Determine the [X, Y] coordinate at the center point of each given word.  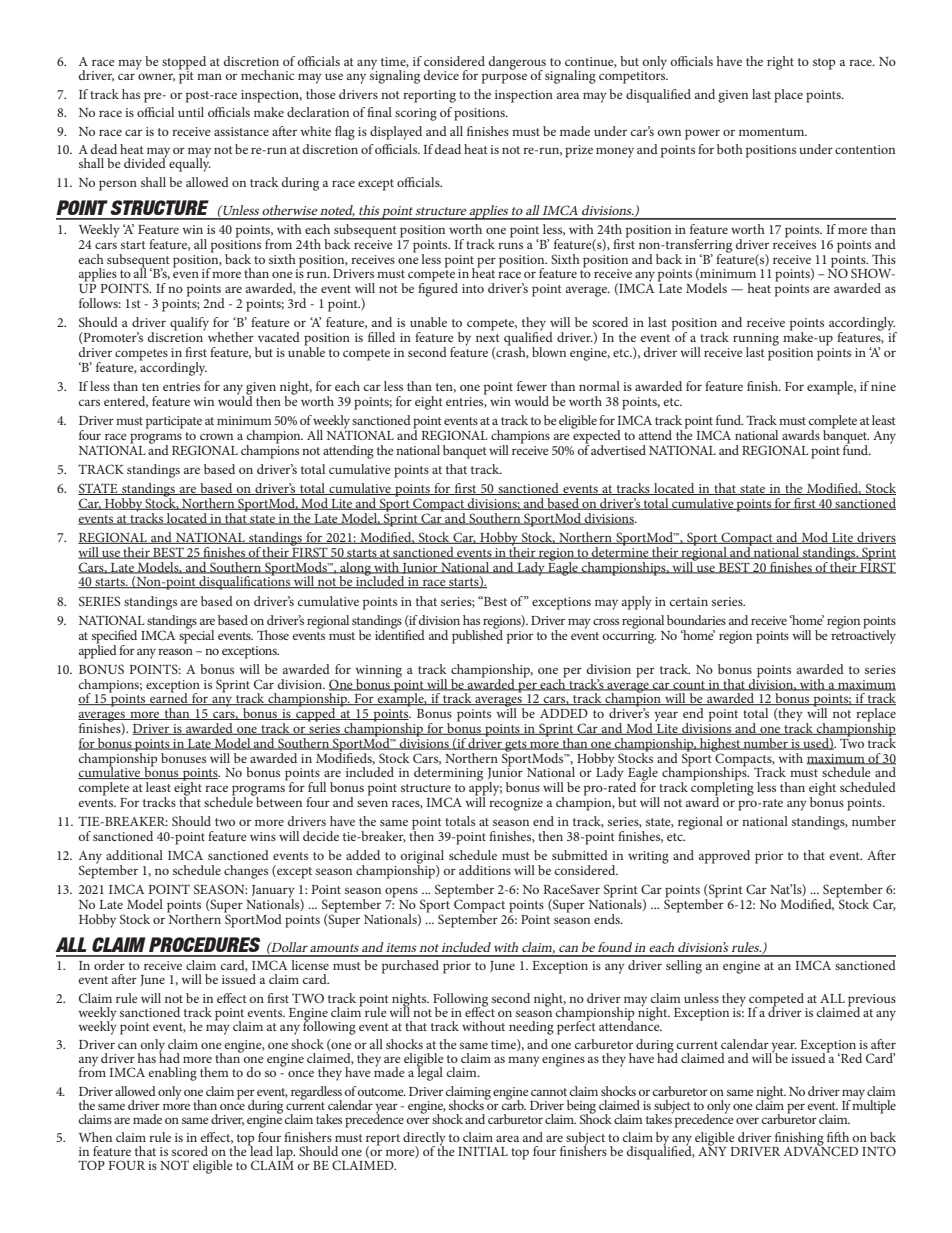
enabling [172, 1074]
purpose [504, 78]
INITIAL [483, 1151]
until [191, 112]
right [780, 63]
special [196, 635]
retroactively [863, 635]
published [477, 635]
